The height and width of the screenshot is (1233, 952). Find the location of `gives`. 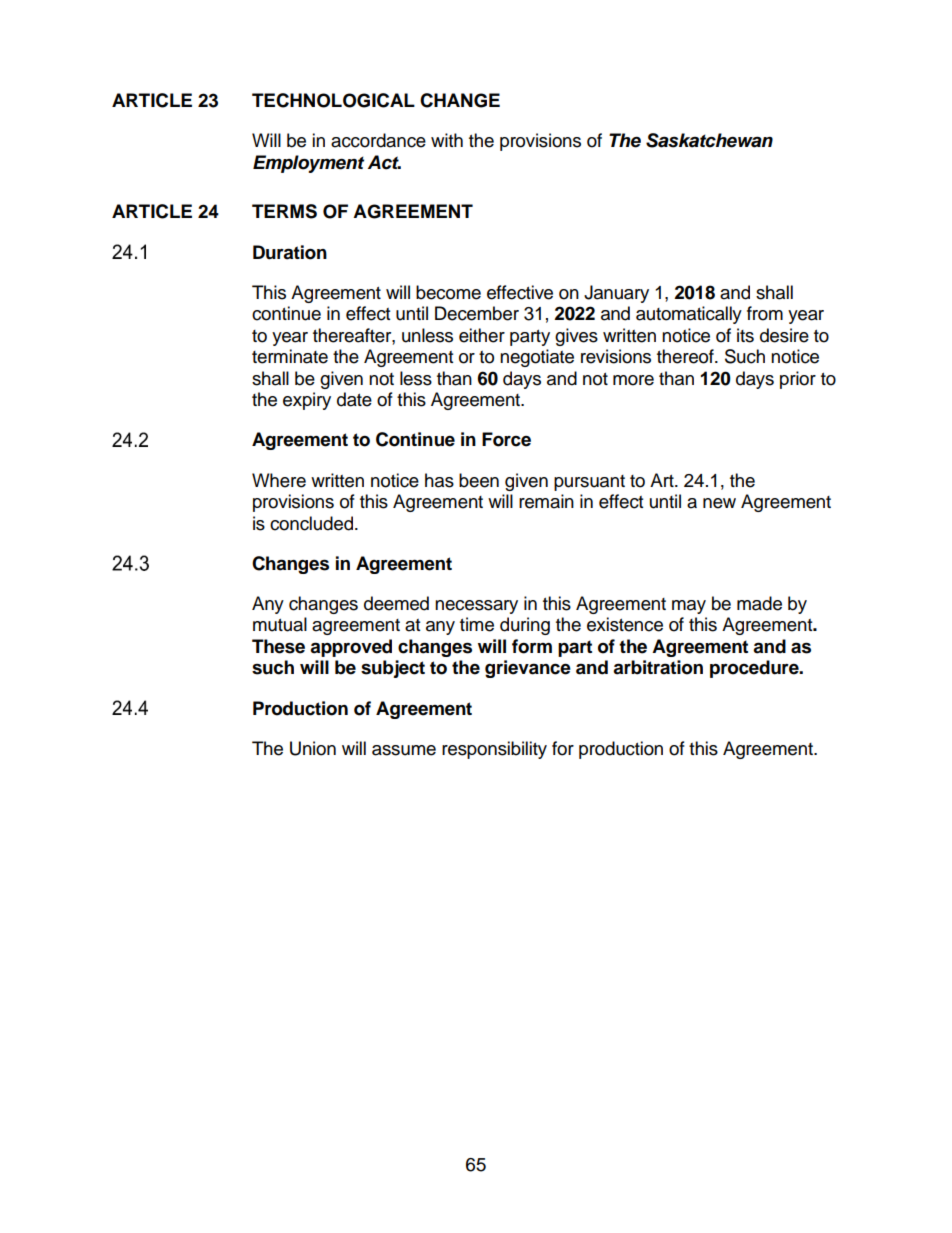

gives is located at coordinates (576, 337).
